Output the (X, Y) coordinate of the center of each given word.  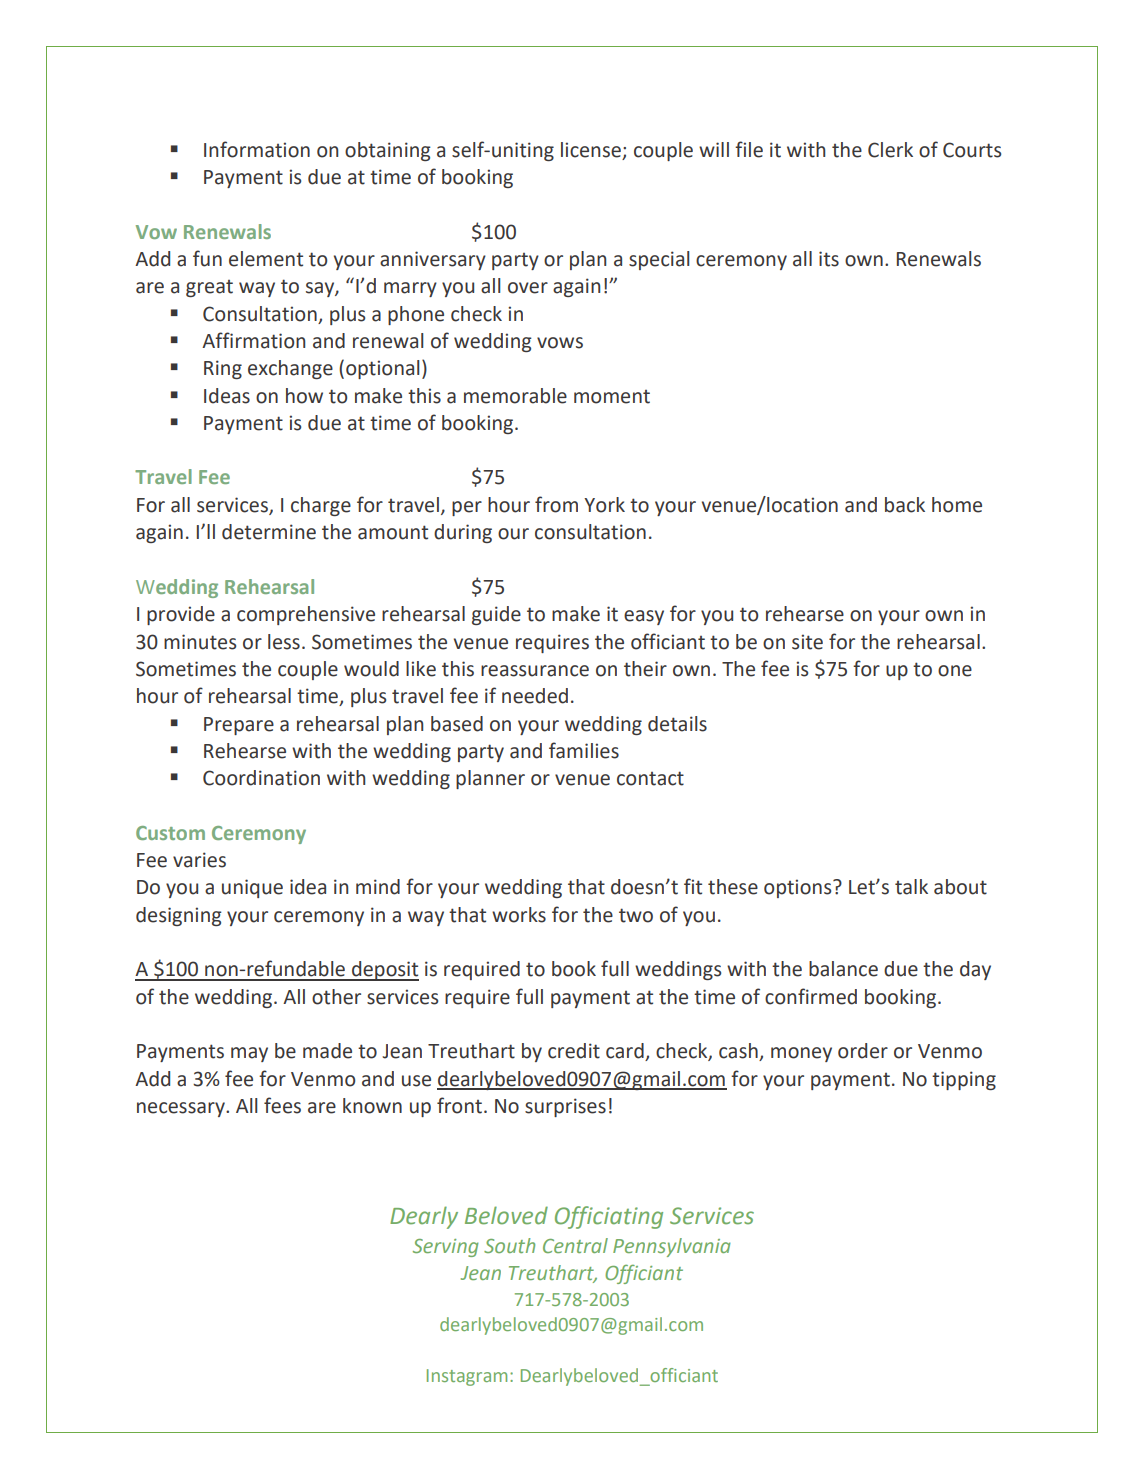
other (336, 997)
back (905, 505)
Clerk (890, 150)
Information (257, 149)
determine (269, 532)
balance (843, 969)
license (591, 150)
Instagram (467, 1377)
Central (575, 1245)
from (556, 504)
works (519, 915)
